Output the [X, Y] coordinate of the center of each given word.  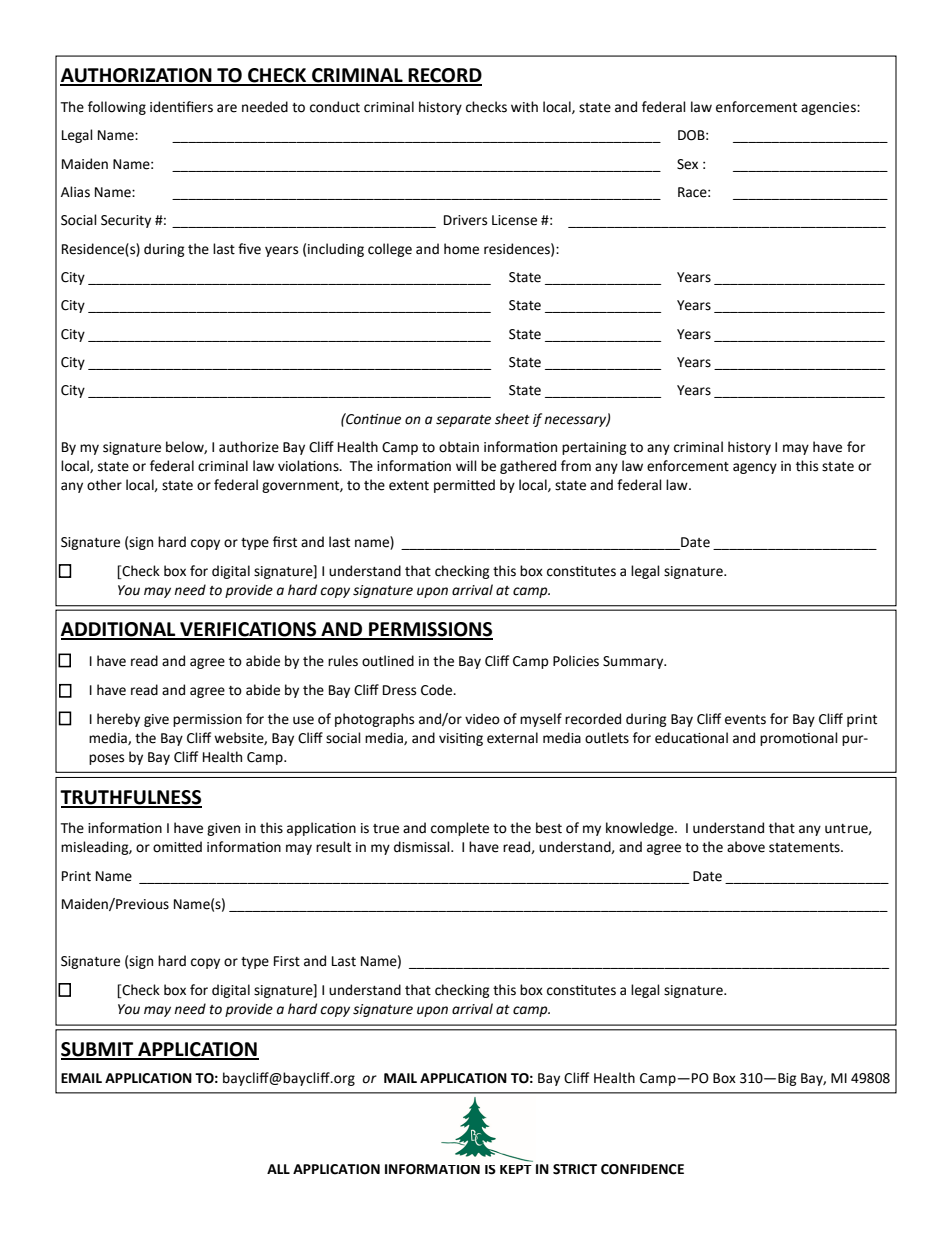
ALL [278, 1169]
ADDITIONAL [119, 630]
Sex [687, 164]
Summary [634, 662]
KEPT [516, 1169]
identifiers [181, 107]
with [524, 107]
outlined [388, 661]
